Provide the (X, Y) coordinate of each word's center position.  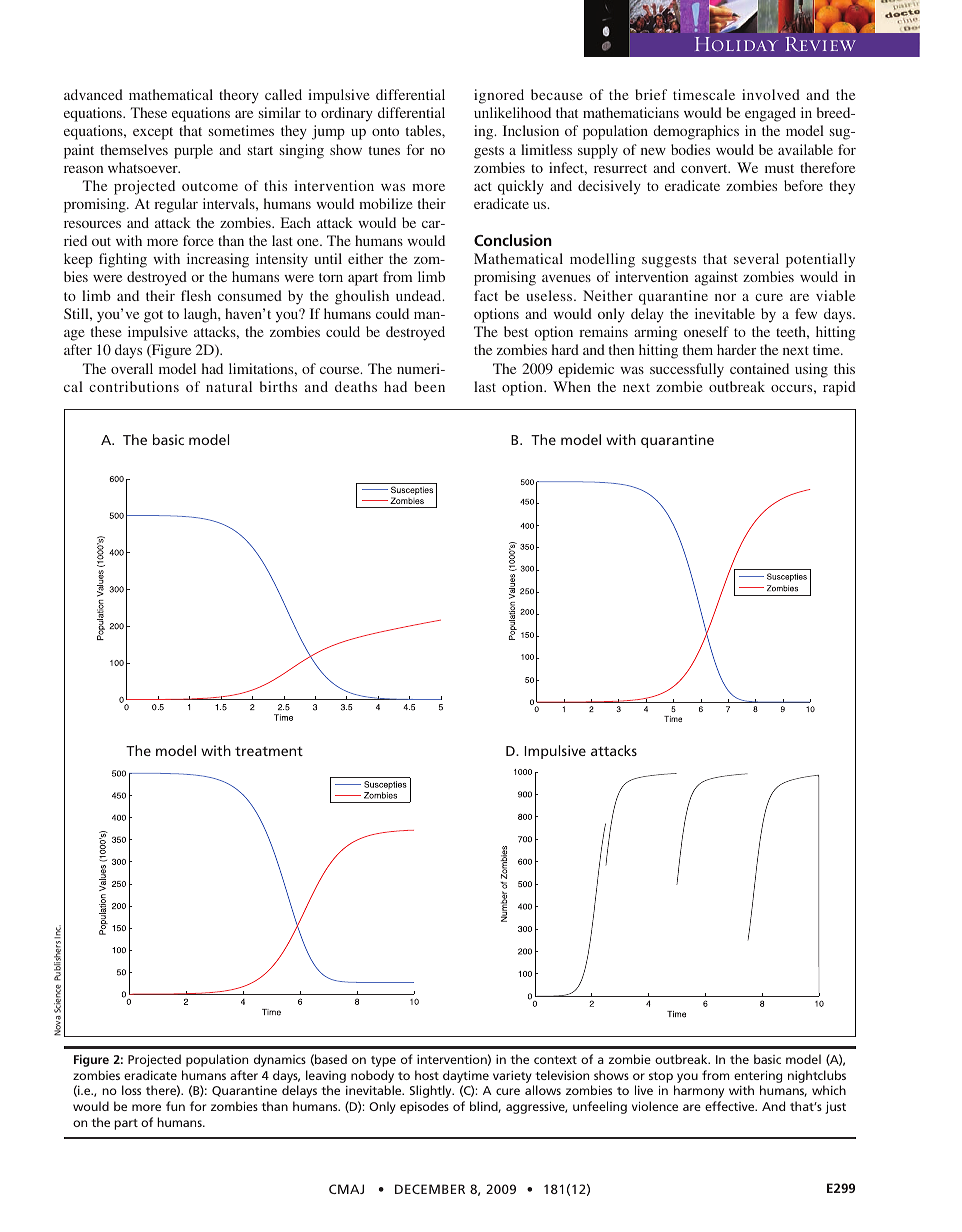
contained (759, 368)
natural (229, 386)
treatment (269, 751)
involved (771, 94)
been (429, 386)
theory (239, 96)
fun (175, 1106)
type (383, 1061)
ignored (499, 96)
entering (758, 1078)
